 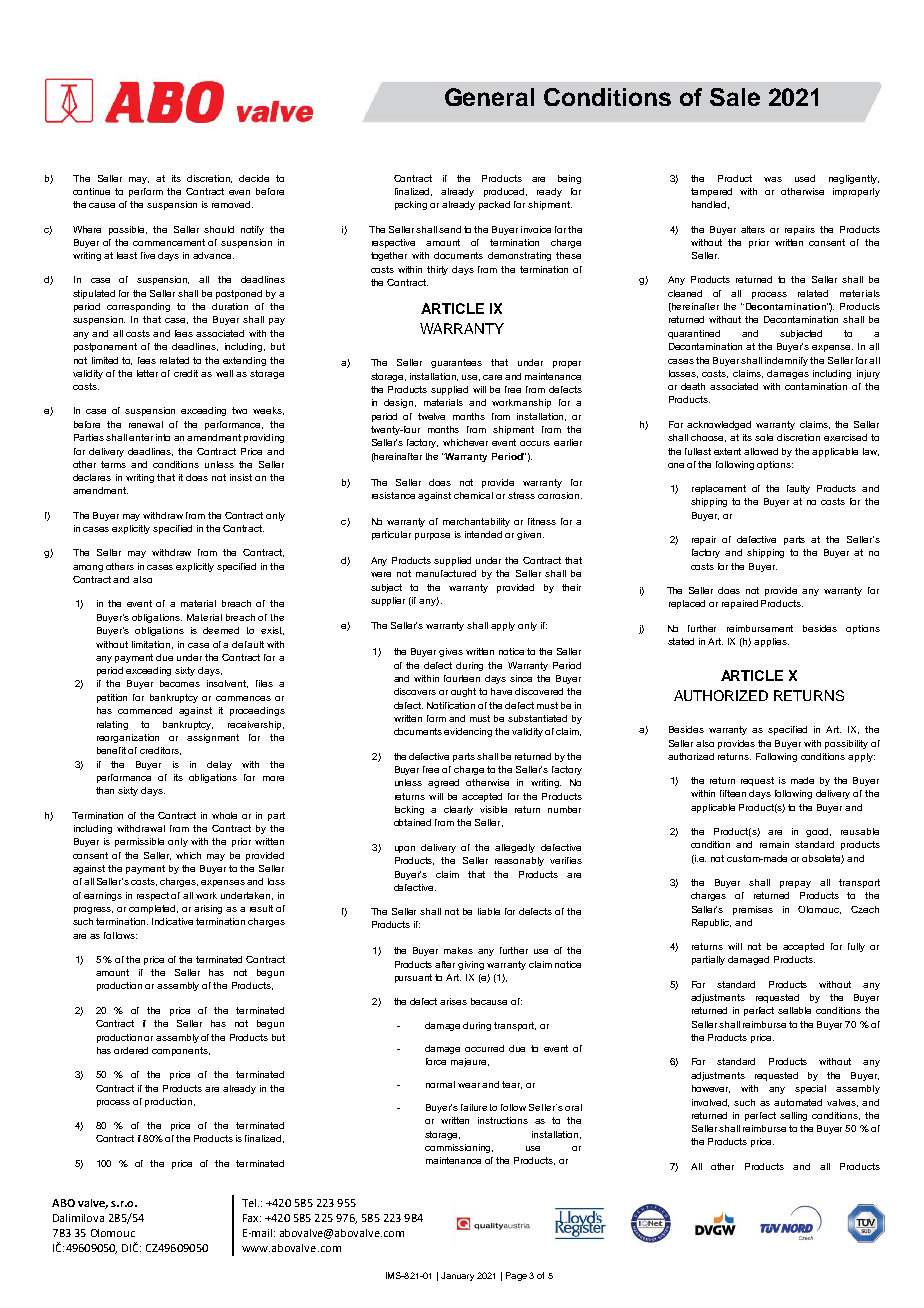 I want to click on reasonably, so click(x=519, y=861).
